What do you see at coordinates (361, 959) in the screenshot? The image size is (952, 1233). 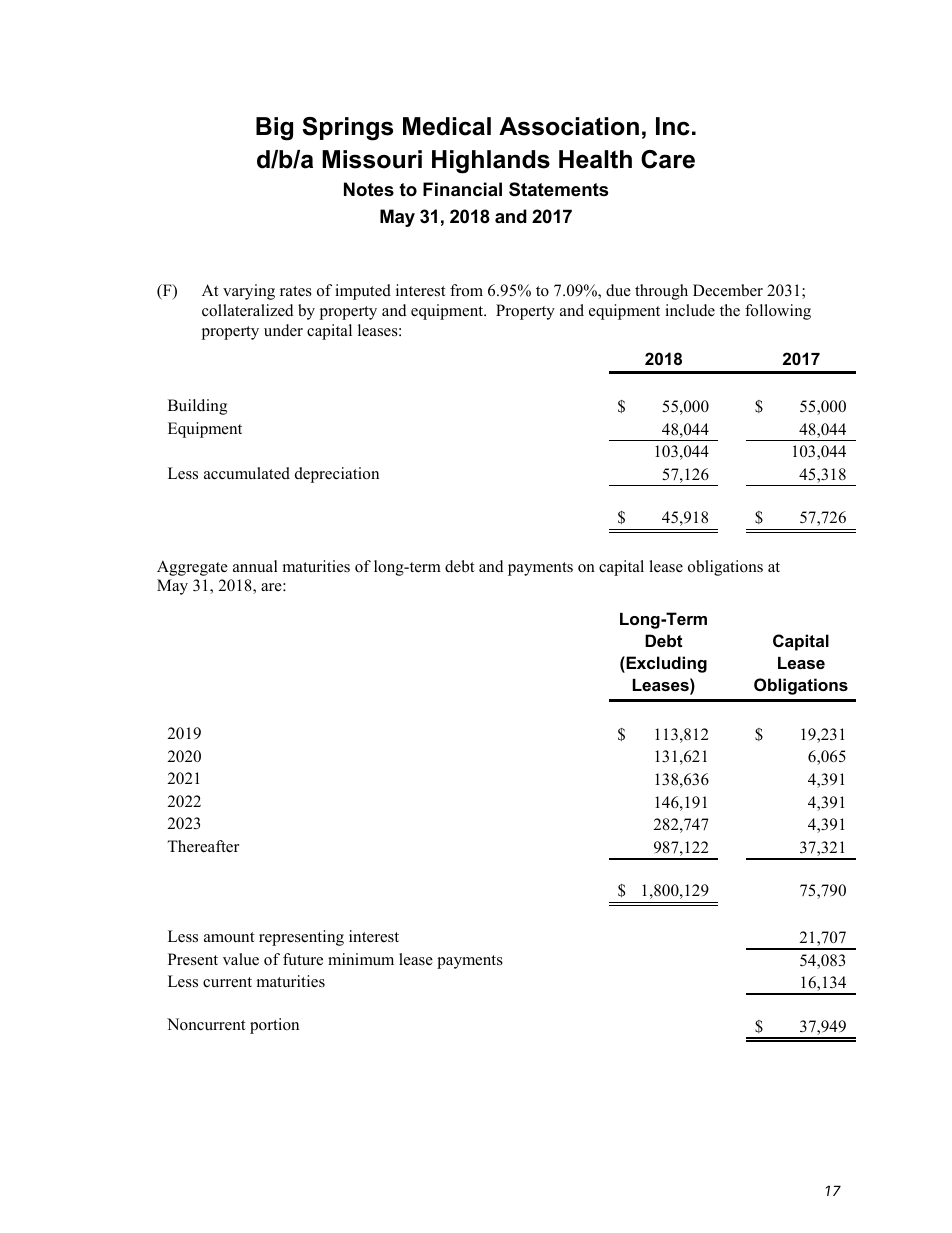 I see `minimum` at bounding box center [361, 959].
